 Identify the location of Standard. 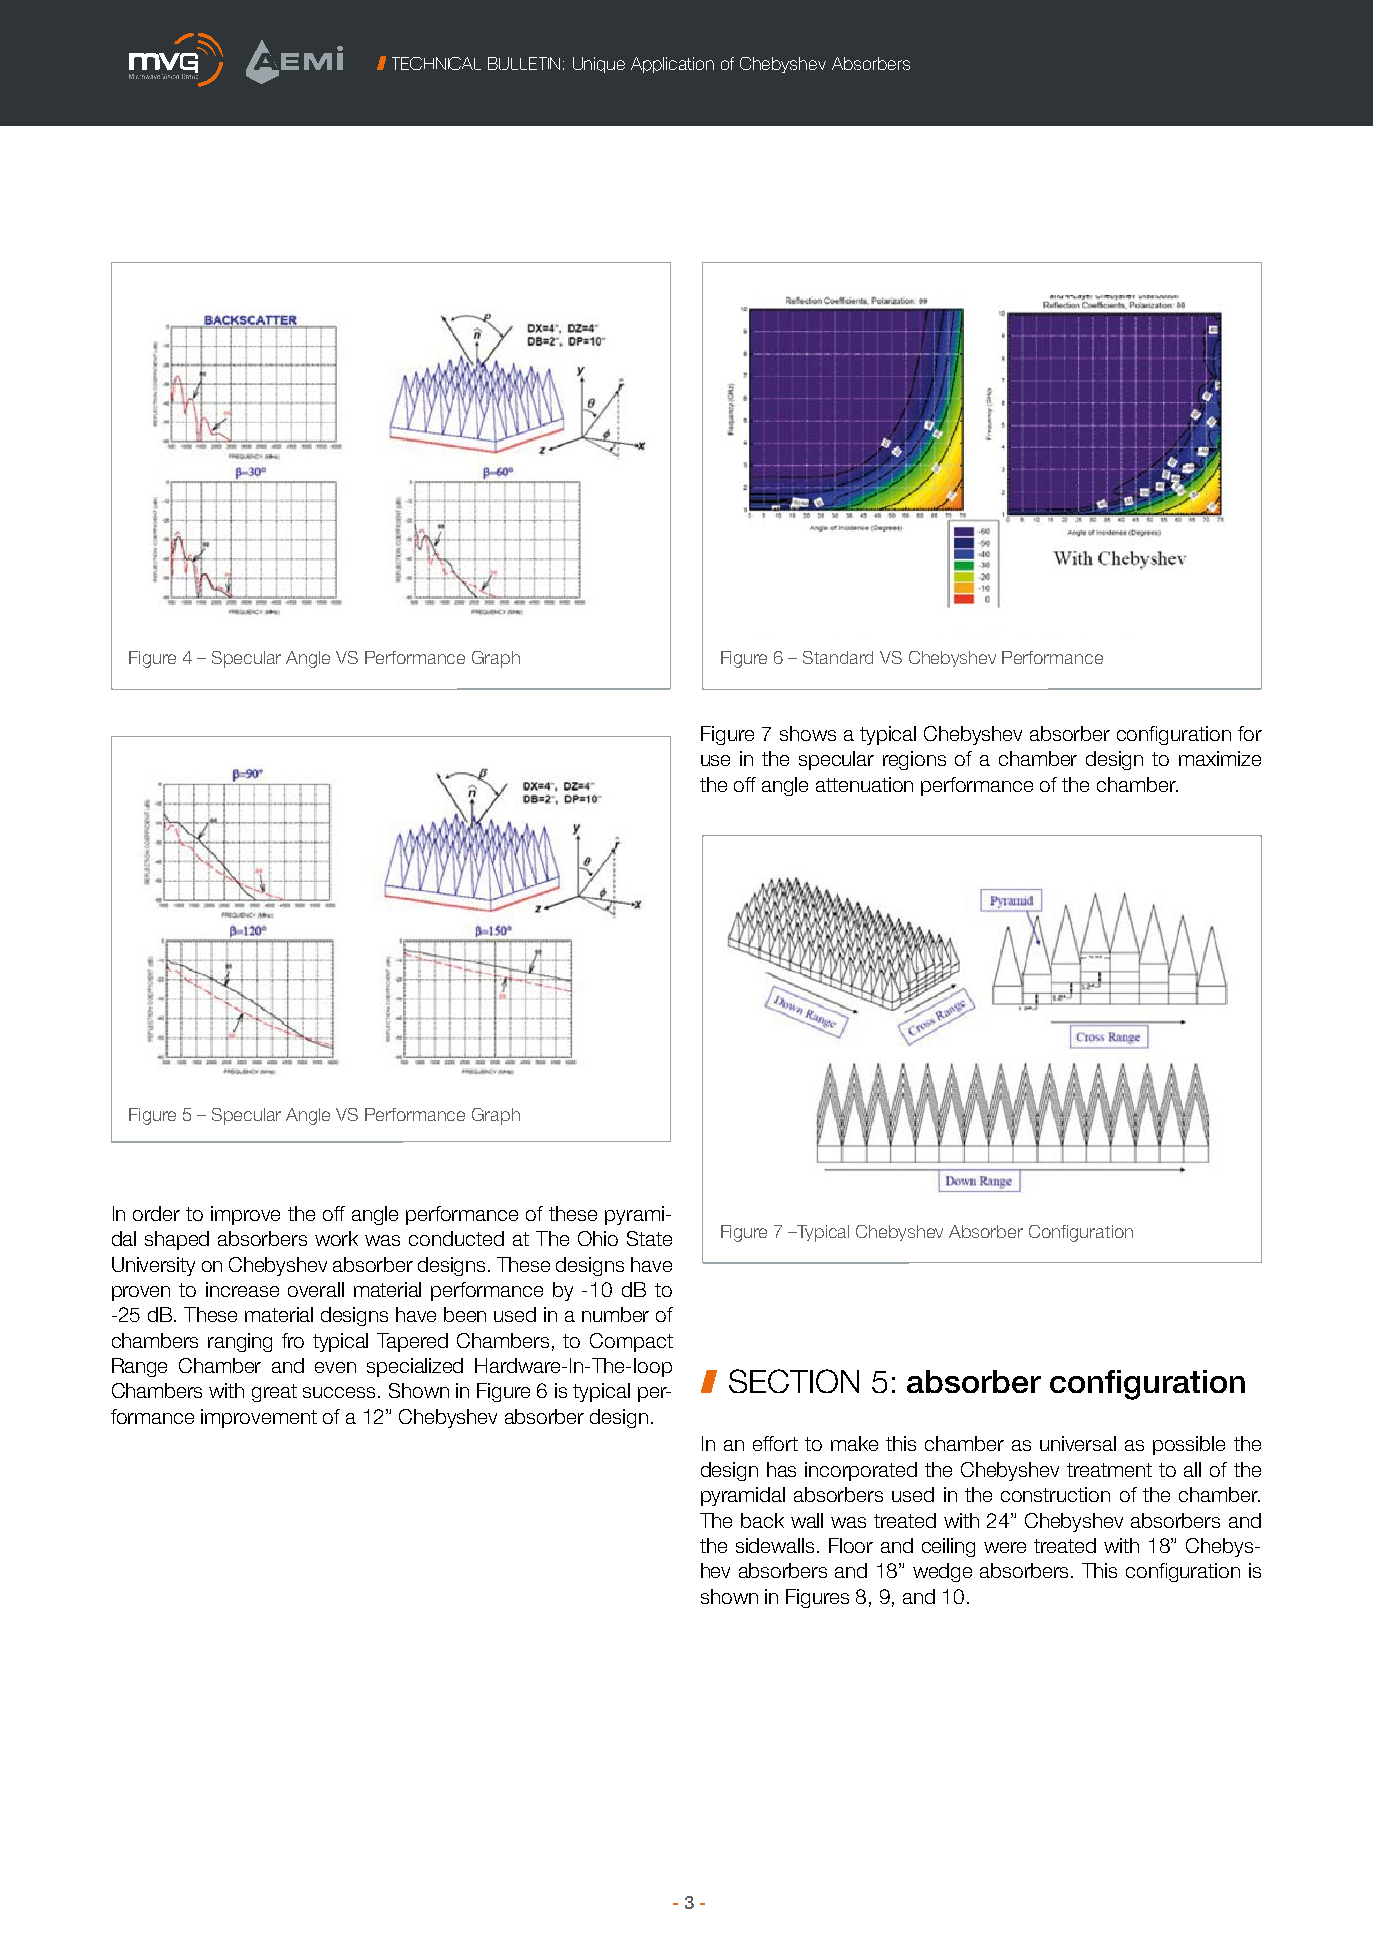
(838, 657).
